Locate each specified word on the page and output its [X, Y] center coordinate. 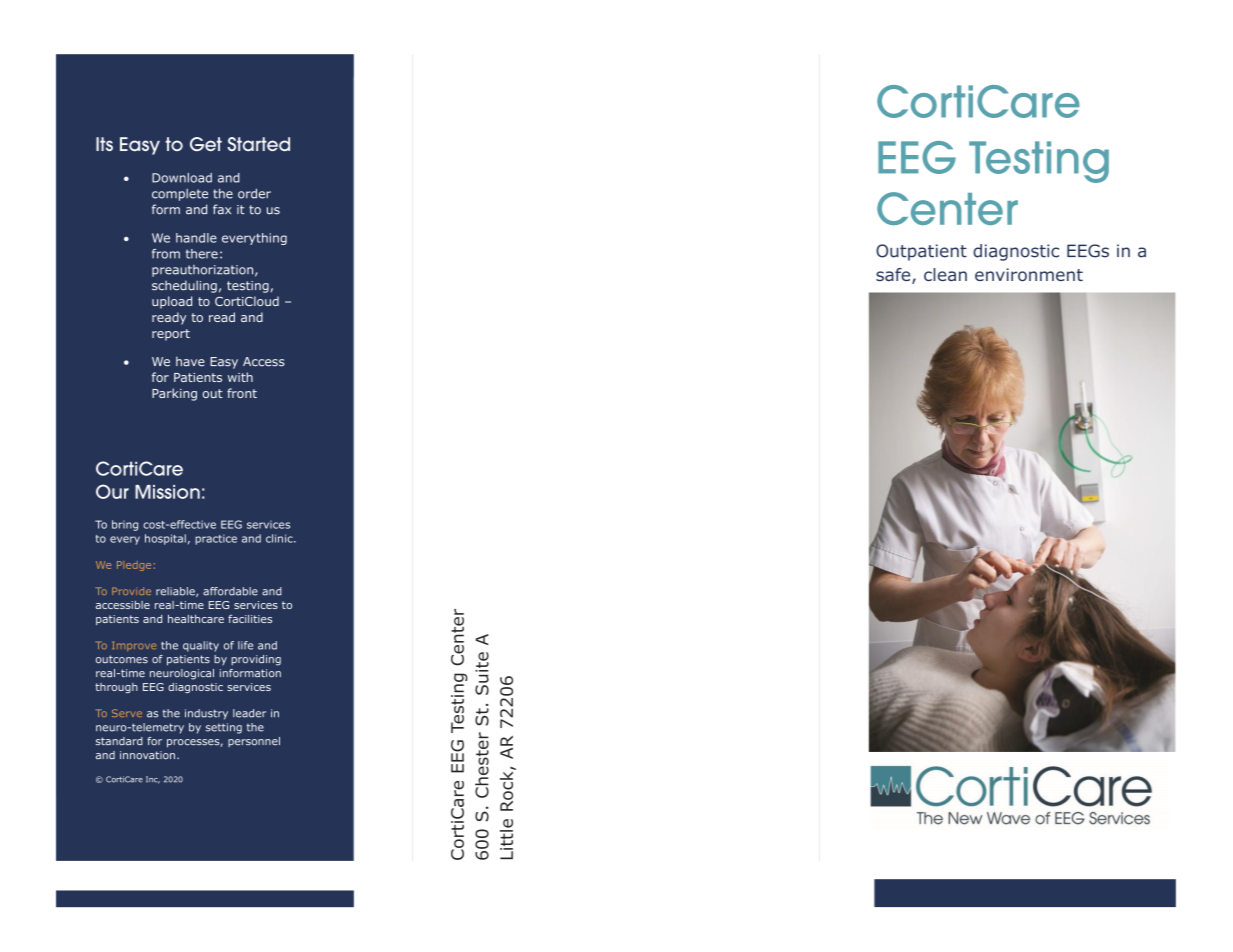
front [242, 393]
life [245, 645]
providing [256, 660]
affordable [230, 591]
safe [894, 276]
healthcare [196, 619]
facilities [250, 618]
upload [172, 302]
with [240, 377]
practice [216, 539]
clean [945, 274]
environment [1029, 274]
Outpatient [921, 252]
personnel [254, 742]
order [254, 193]
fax [222, 209]
